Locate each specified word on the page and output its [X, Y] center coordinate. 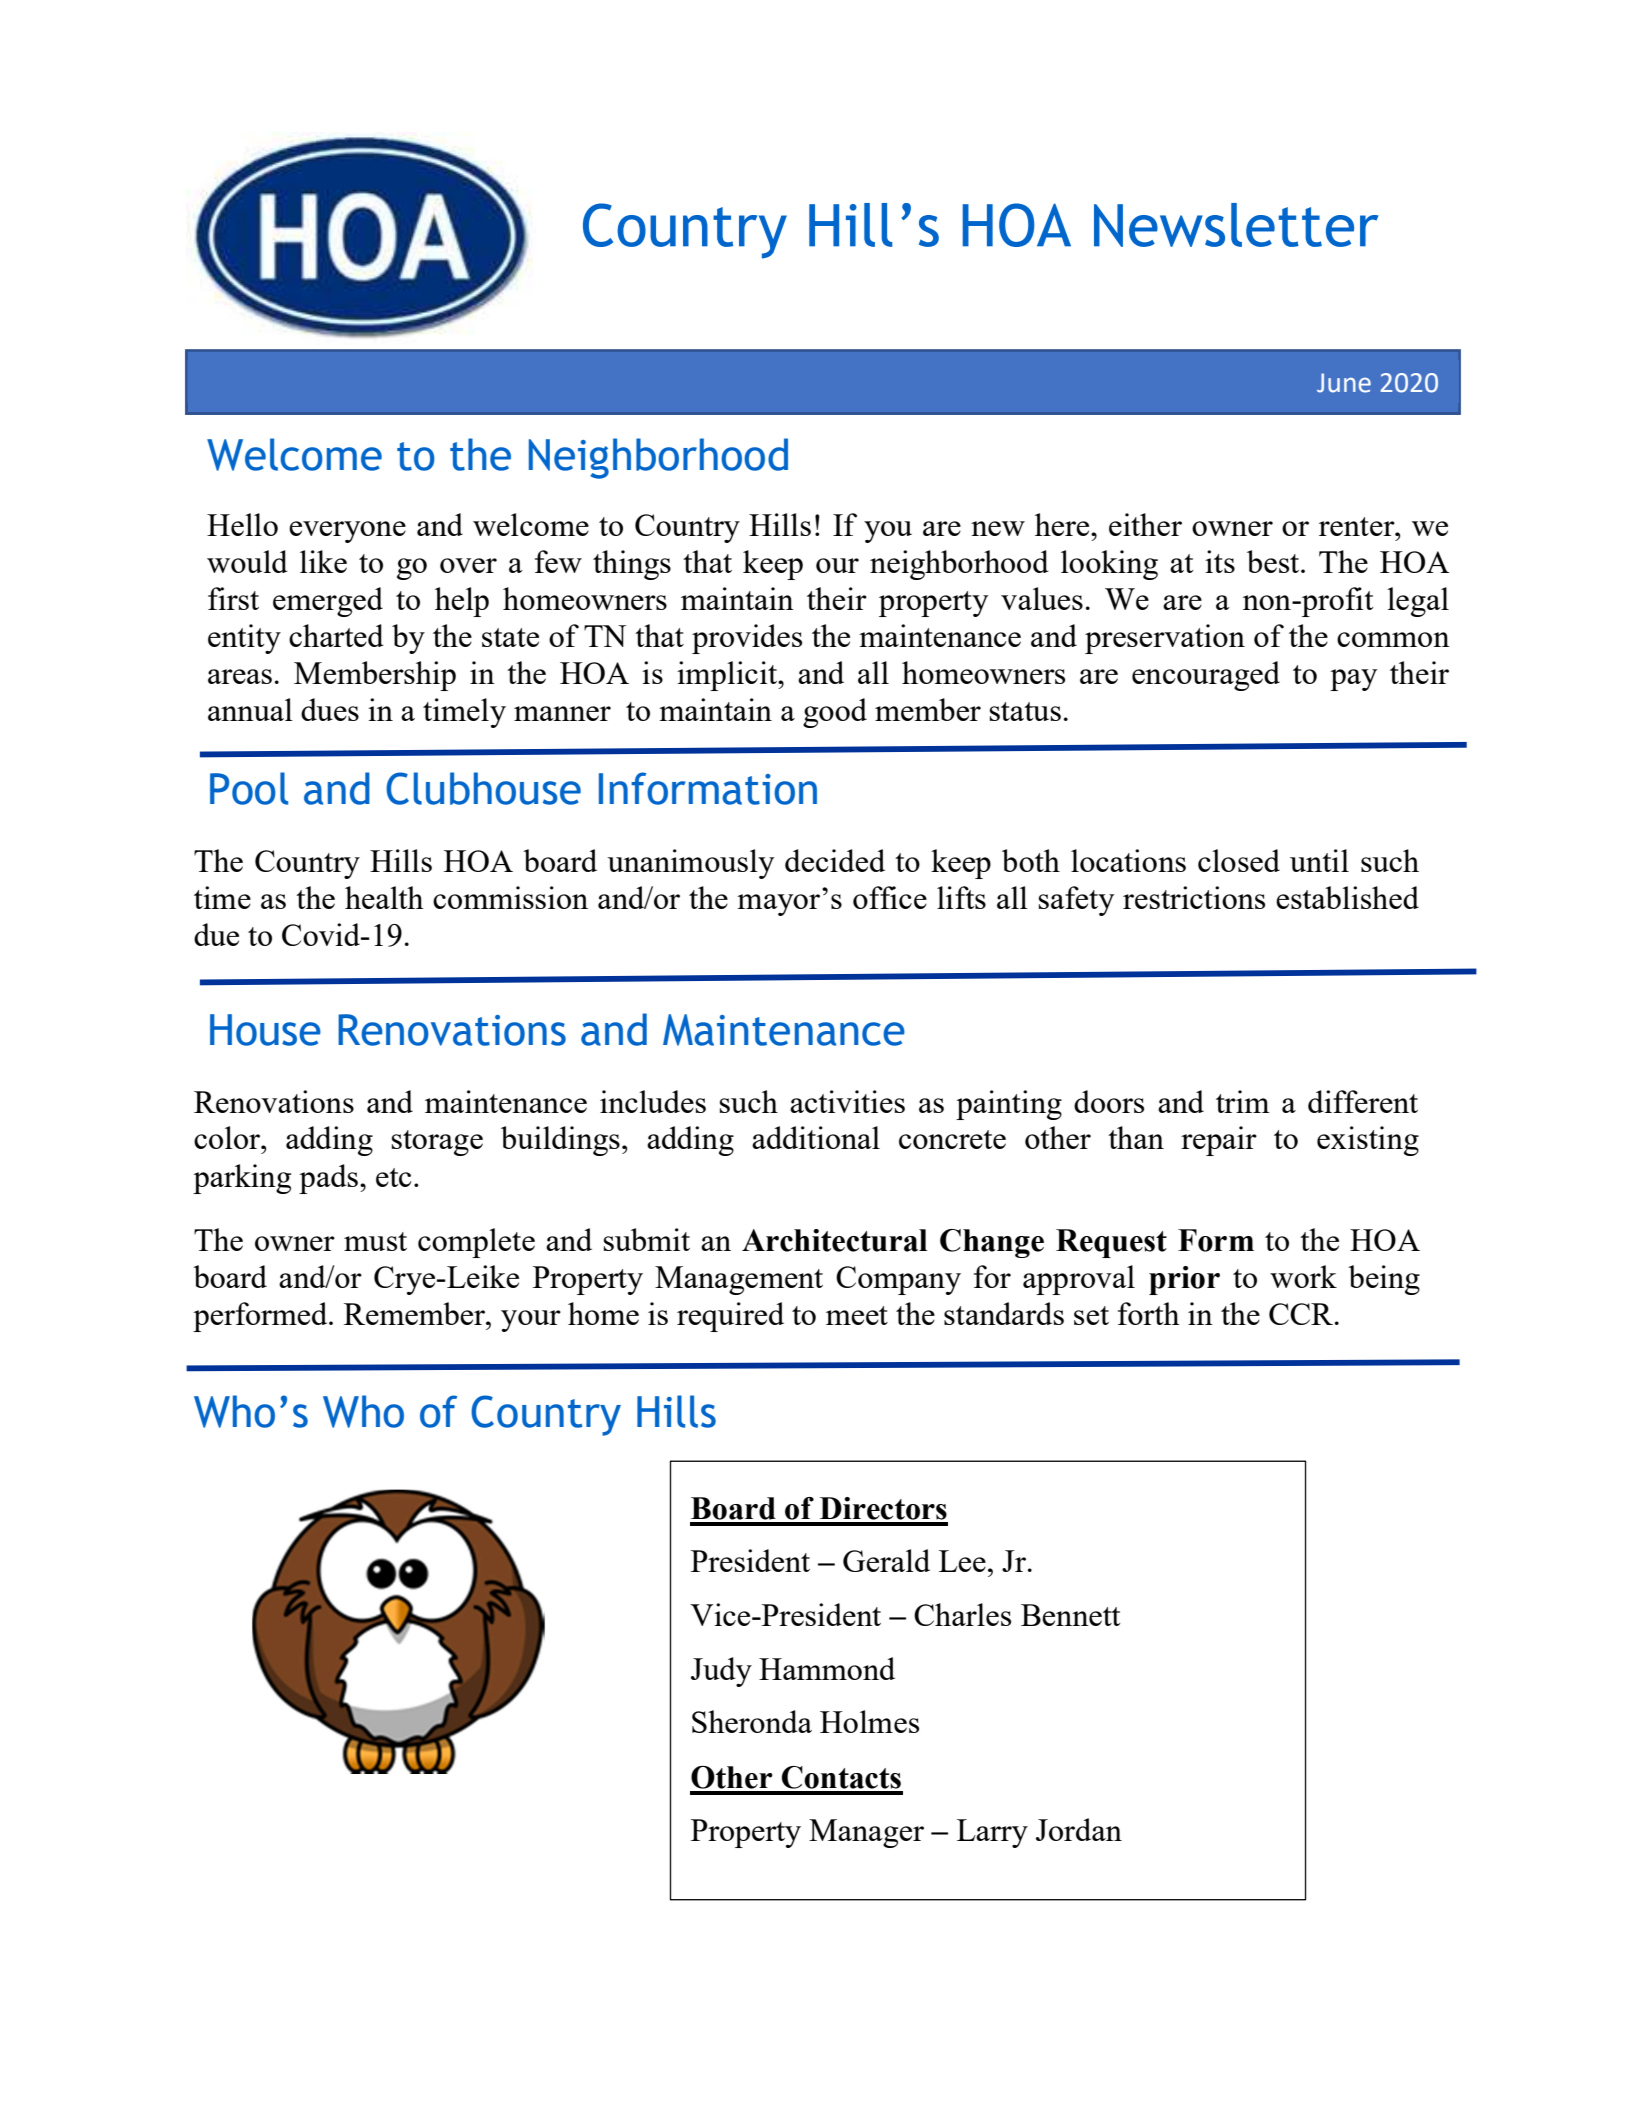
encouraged [1206, 676]
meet [857, 1315]
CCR [1302, 1314]
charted [336, 635]
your [531, 1321]
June [1344, 383]
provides [747, 639]
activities [847, 1101]
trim [1243, 1101]
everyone [347, 532]
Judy [721, 1672]
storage [437, 1143]
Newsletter [1236, 225]
